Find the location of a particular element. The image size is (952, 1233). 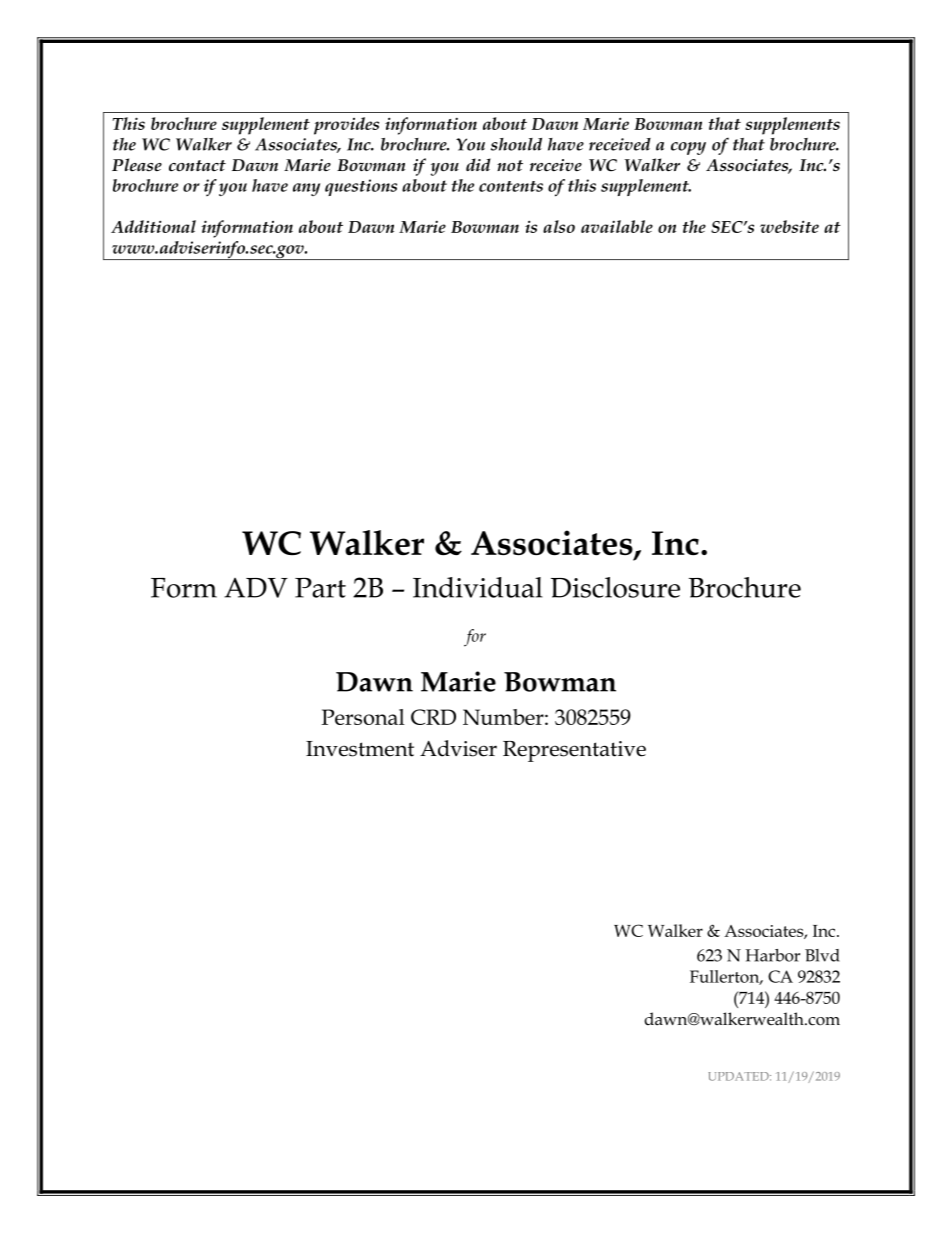

Personal is located at coordinates (363, 717).
